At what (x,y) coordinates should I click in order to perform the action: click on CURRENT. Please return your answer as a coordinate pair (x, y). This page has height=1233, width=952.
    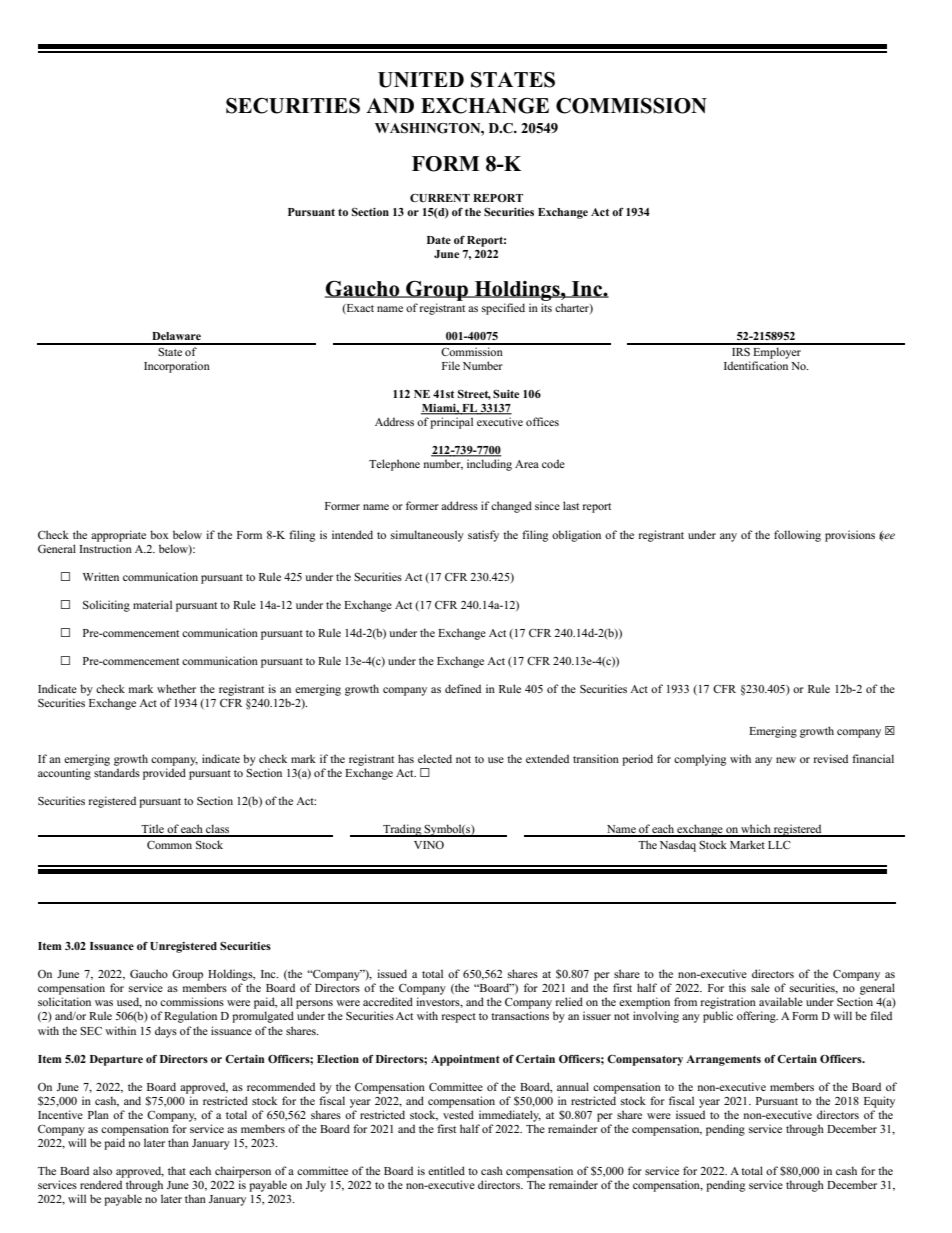
    Looking at the image, I should click on (440, 198).
